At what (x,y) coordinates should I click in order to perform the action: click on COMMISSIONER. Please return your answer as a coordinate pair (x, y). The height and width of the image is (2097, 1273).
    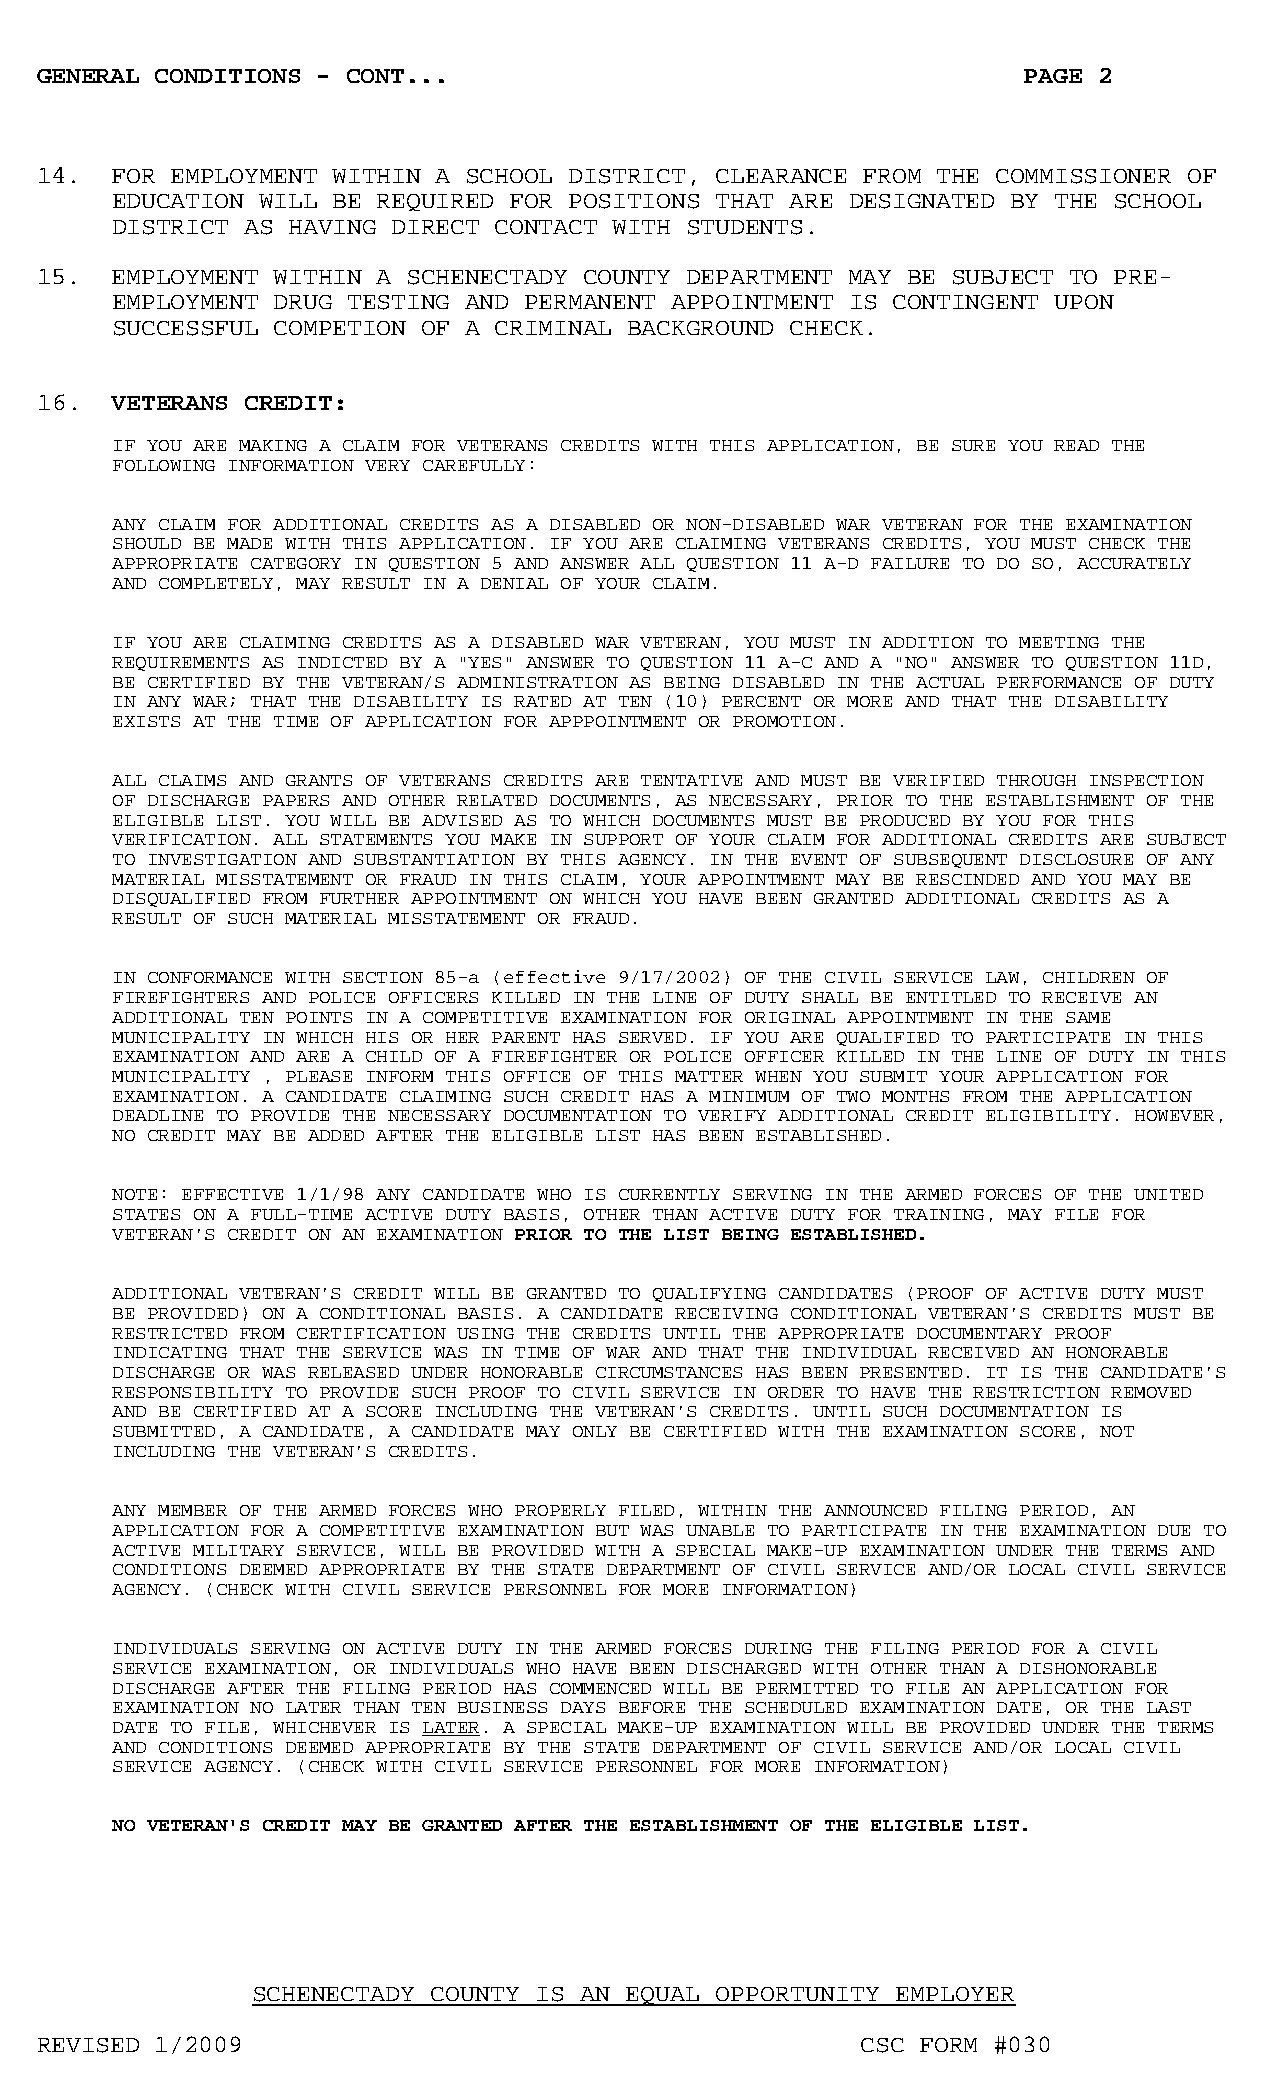
    Looking at the image, I should click on (1083, 176).
